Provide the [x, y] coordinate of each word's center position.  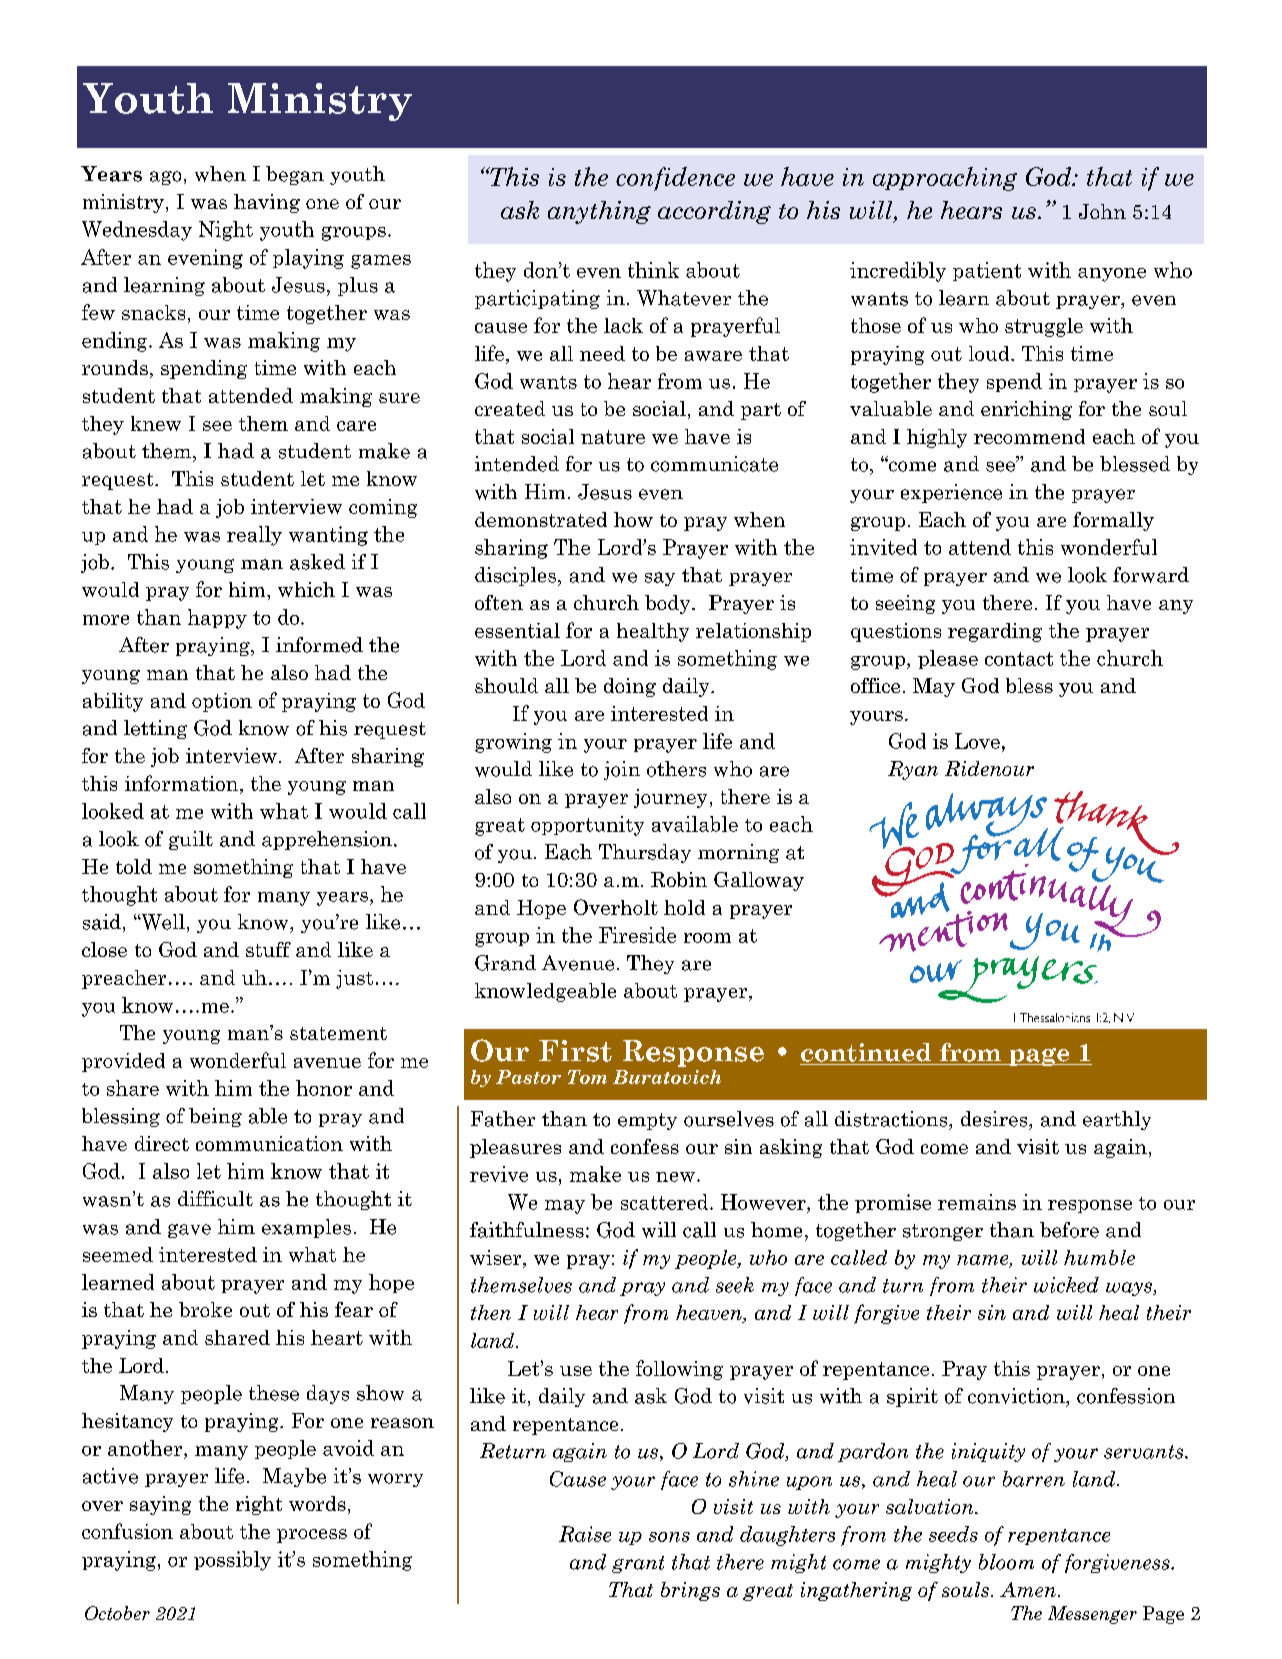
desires [995, 1119]
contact [1019, 659]
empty [647, 1121]
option [222, 702]
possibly [232, 1561]
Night [226, 231]
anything [599, 212]
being [215, 1117]
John [1102, 211]
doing [630, 687]
